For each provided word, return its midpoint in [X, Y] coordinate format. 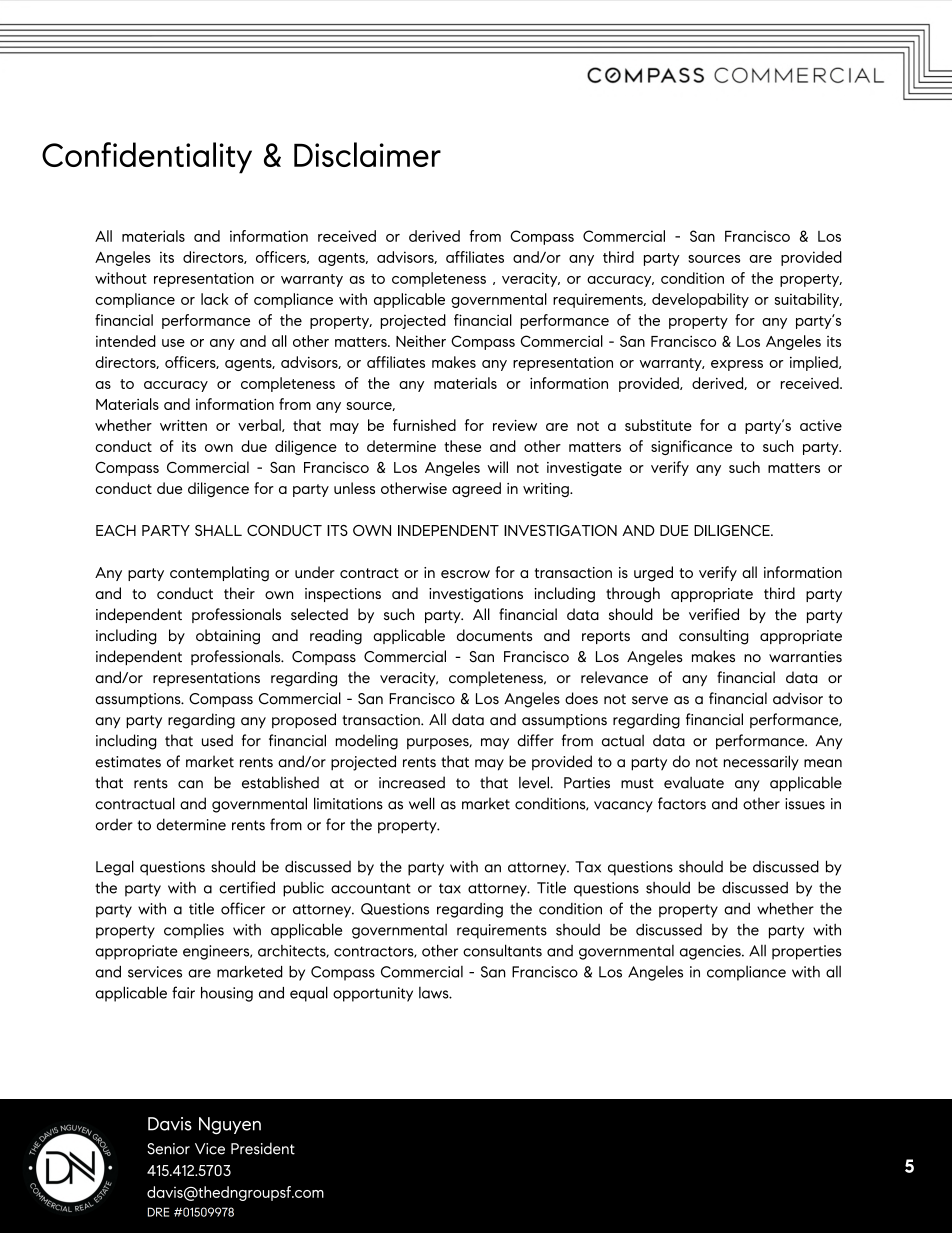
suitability [808, 300]
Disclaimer [367, 154]
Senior [168, 1149]
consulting [713, 637]
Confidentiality [147, 158]
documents [494, 635]
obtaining [228, 637]
